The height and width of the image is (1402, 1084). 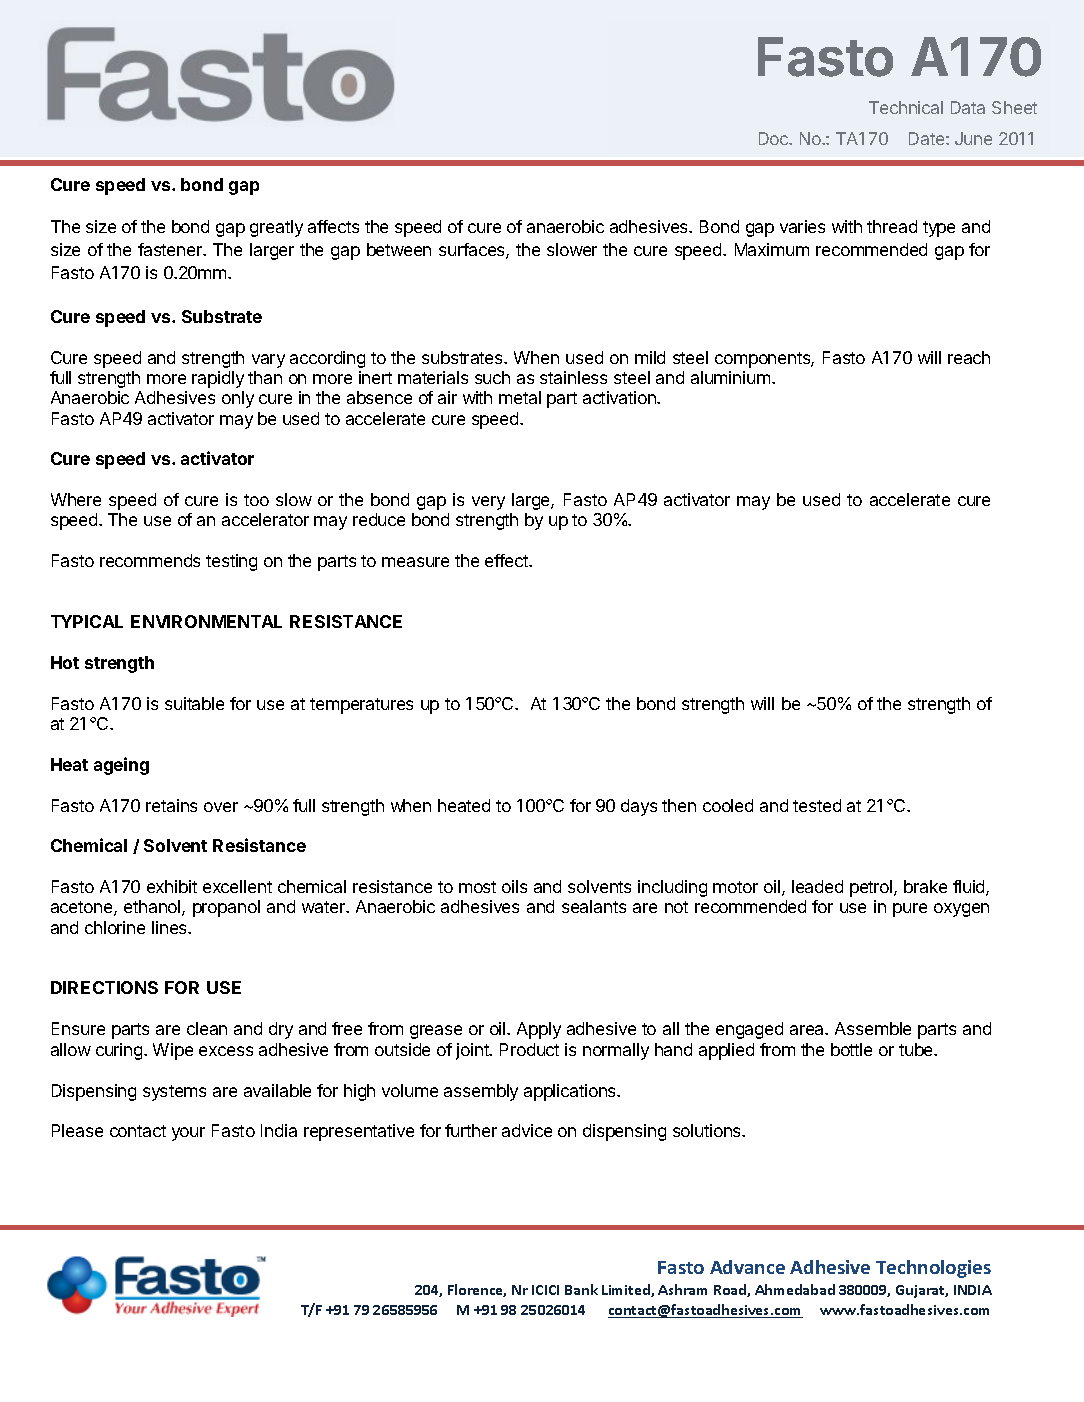 I want to click on Technologies, so click(x=933, y=1269).
